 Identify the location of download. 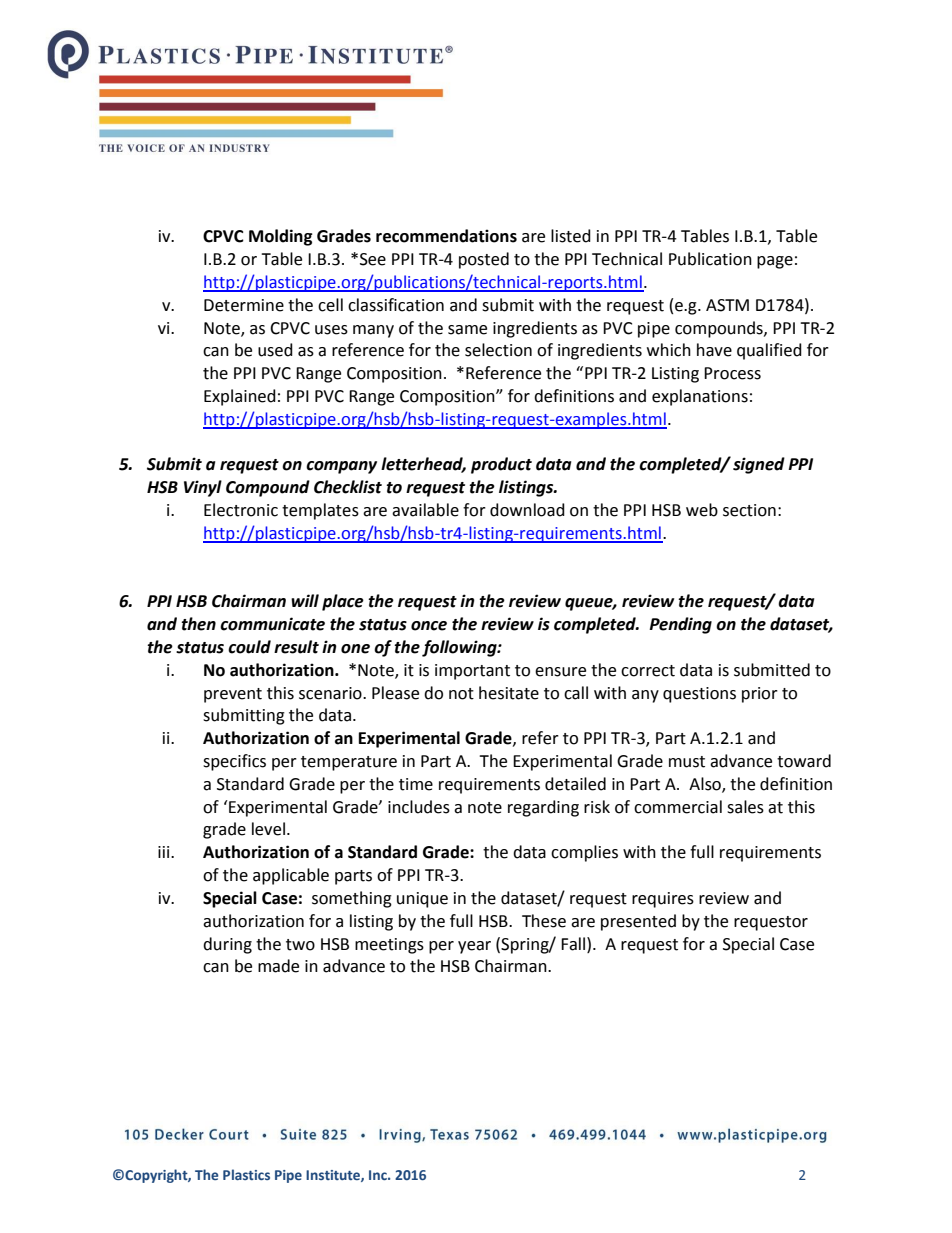
(527, 510).
